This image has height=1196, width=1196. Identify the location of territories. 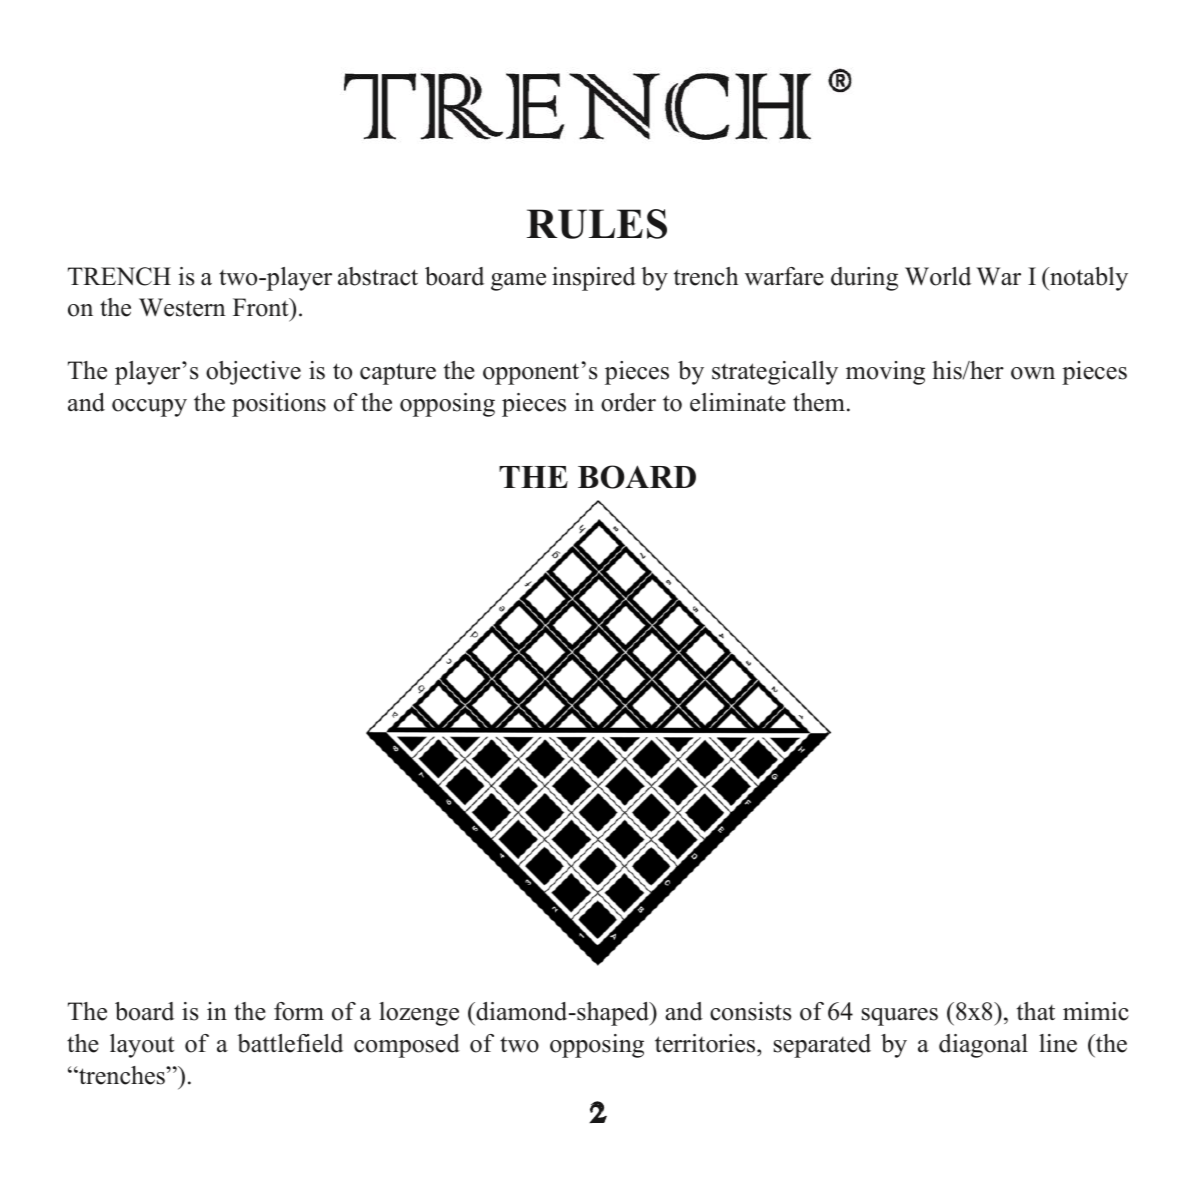
(706, 1043).
